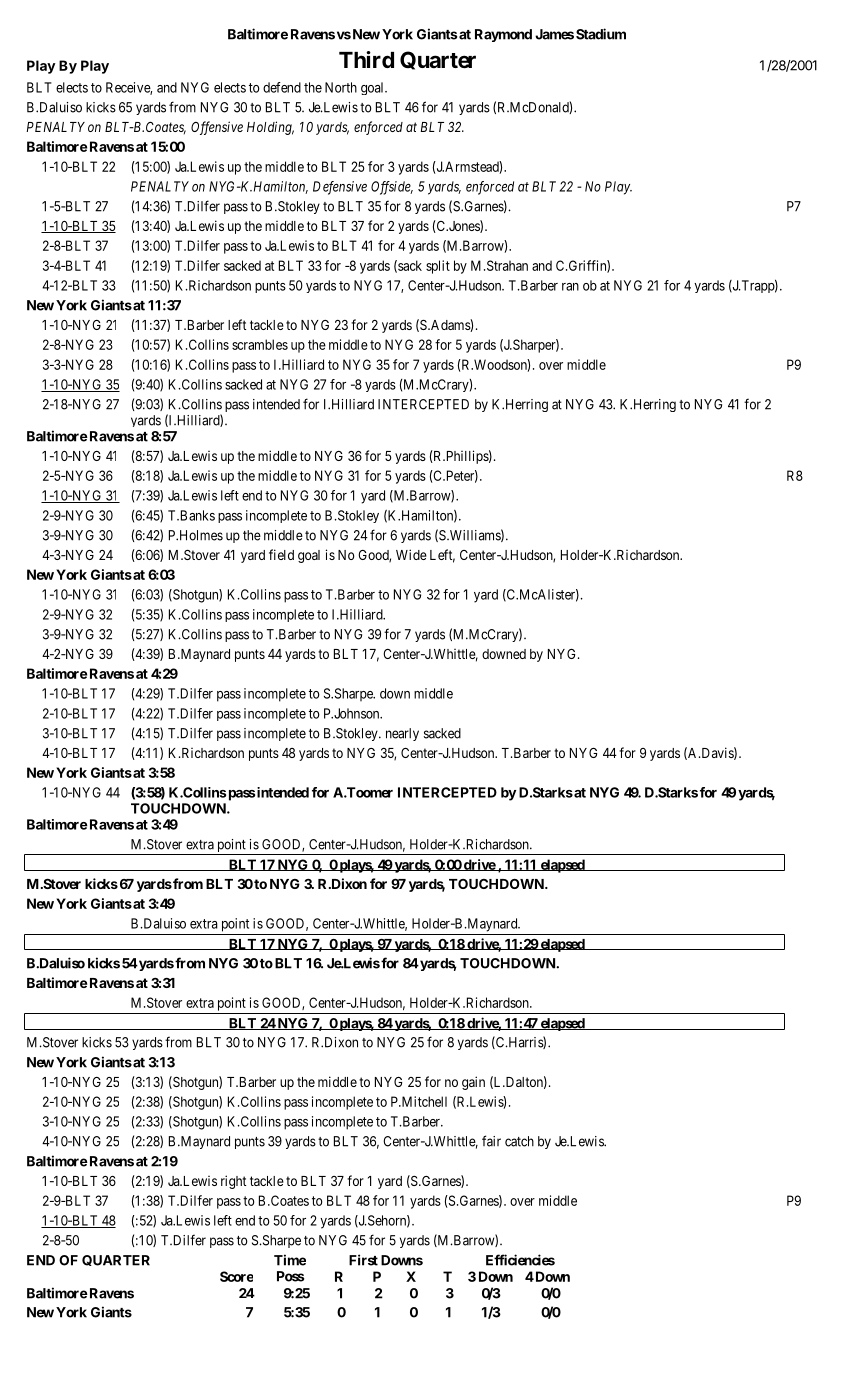 The image size is (849, 1400). I want to click on nearly, so click(402, 734).
